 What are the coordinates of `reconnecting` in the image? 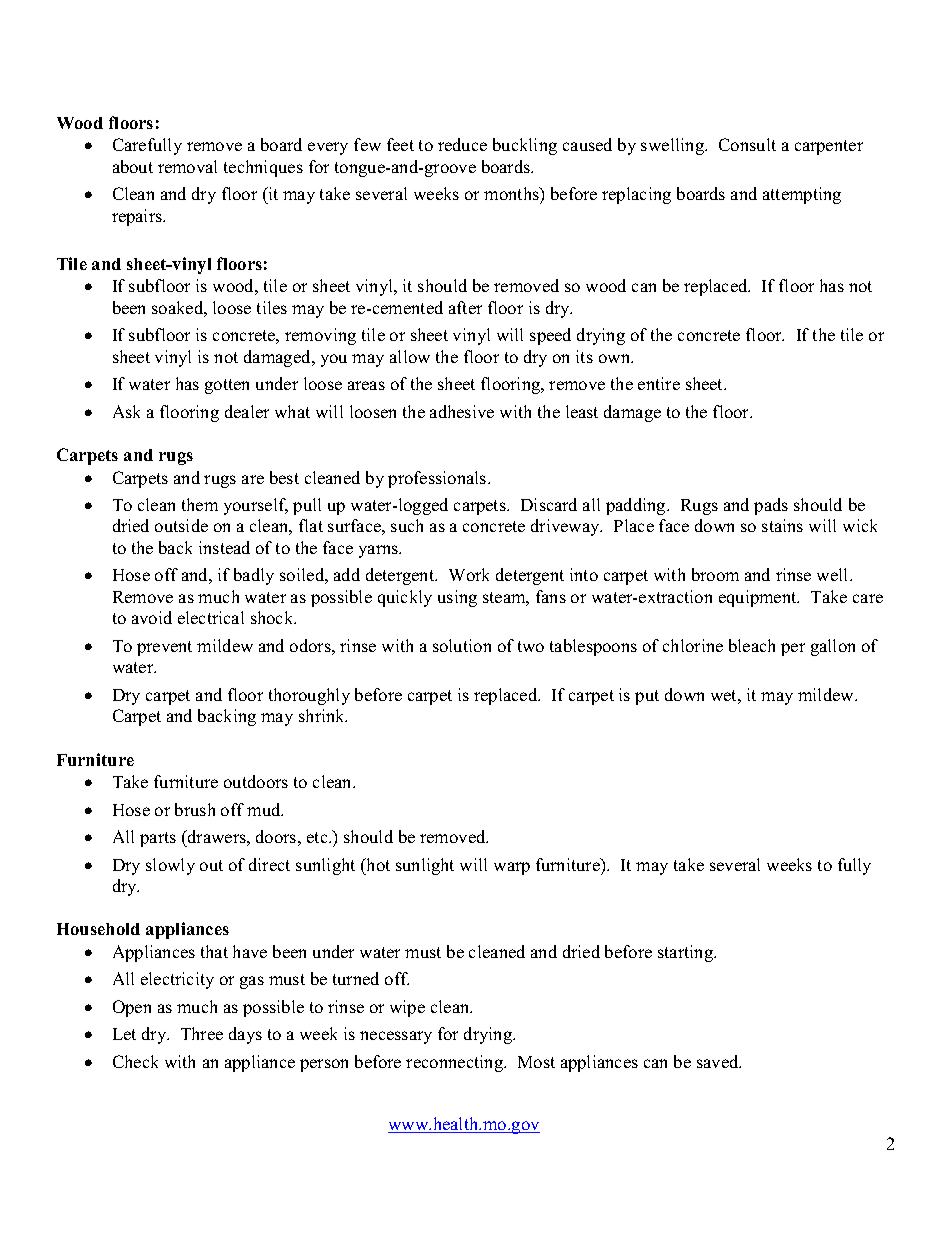 It's located at (455, 1063).
